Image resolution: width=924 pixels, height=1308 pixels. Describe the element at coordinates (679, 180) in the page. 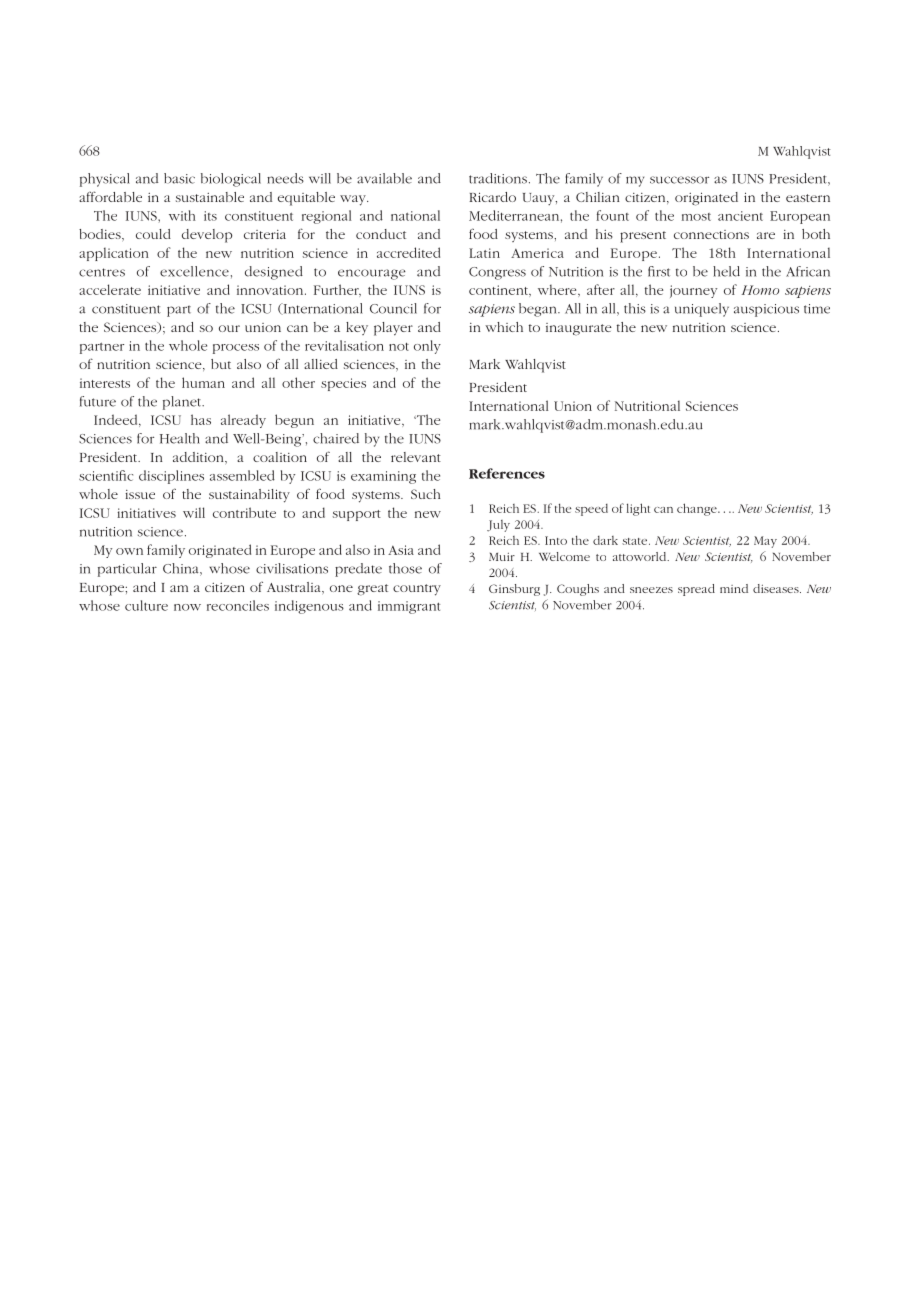

I see `successor` at that location.
